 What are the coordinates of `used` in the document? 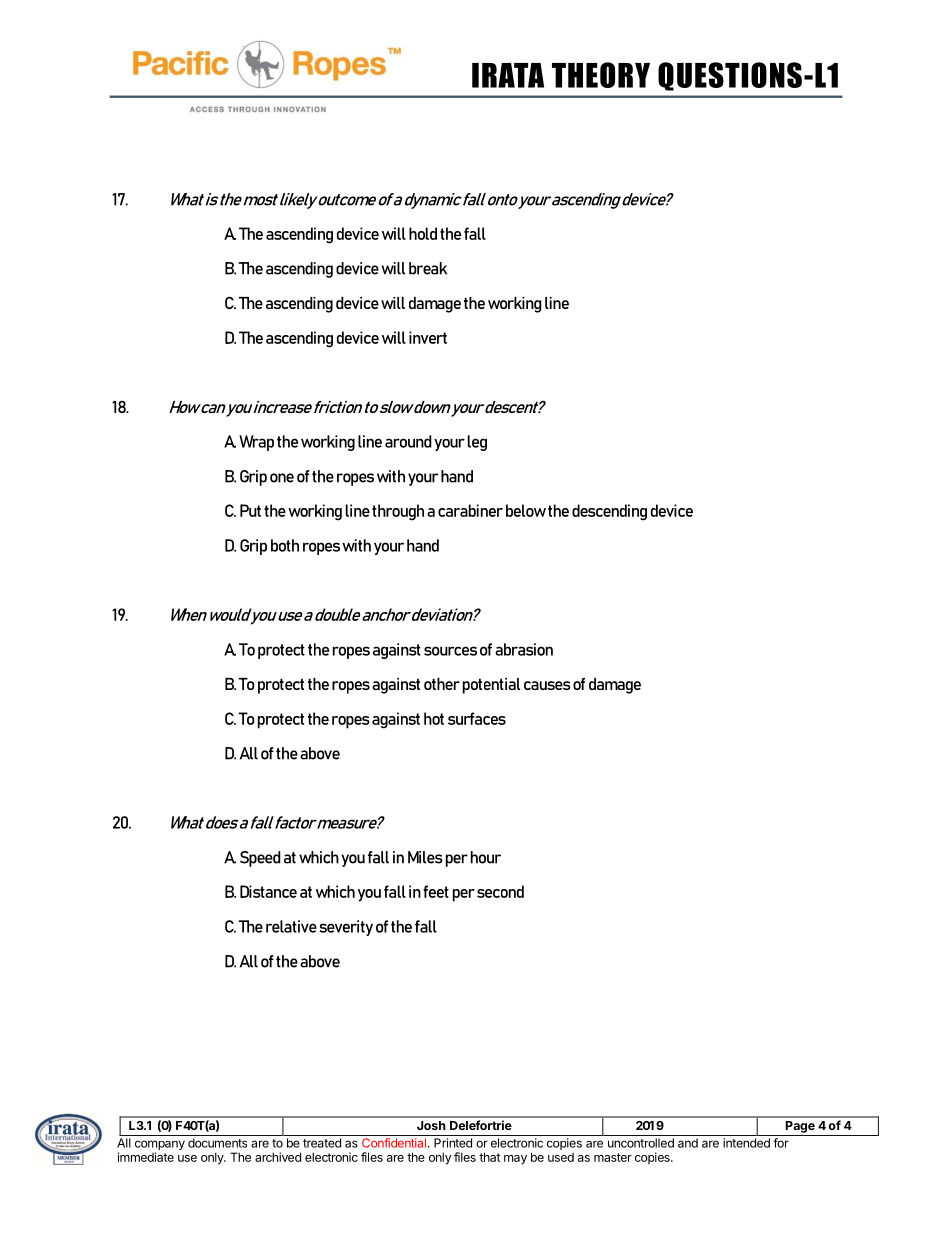 It's located at (561, 1157).
